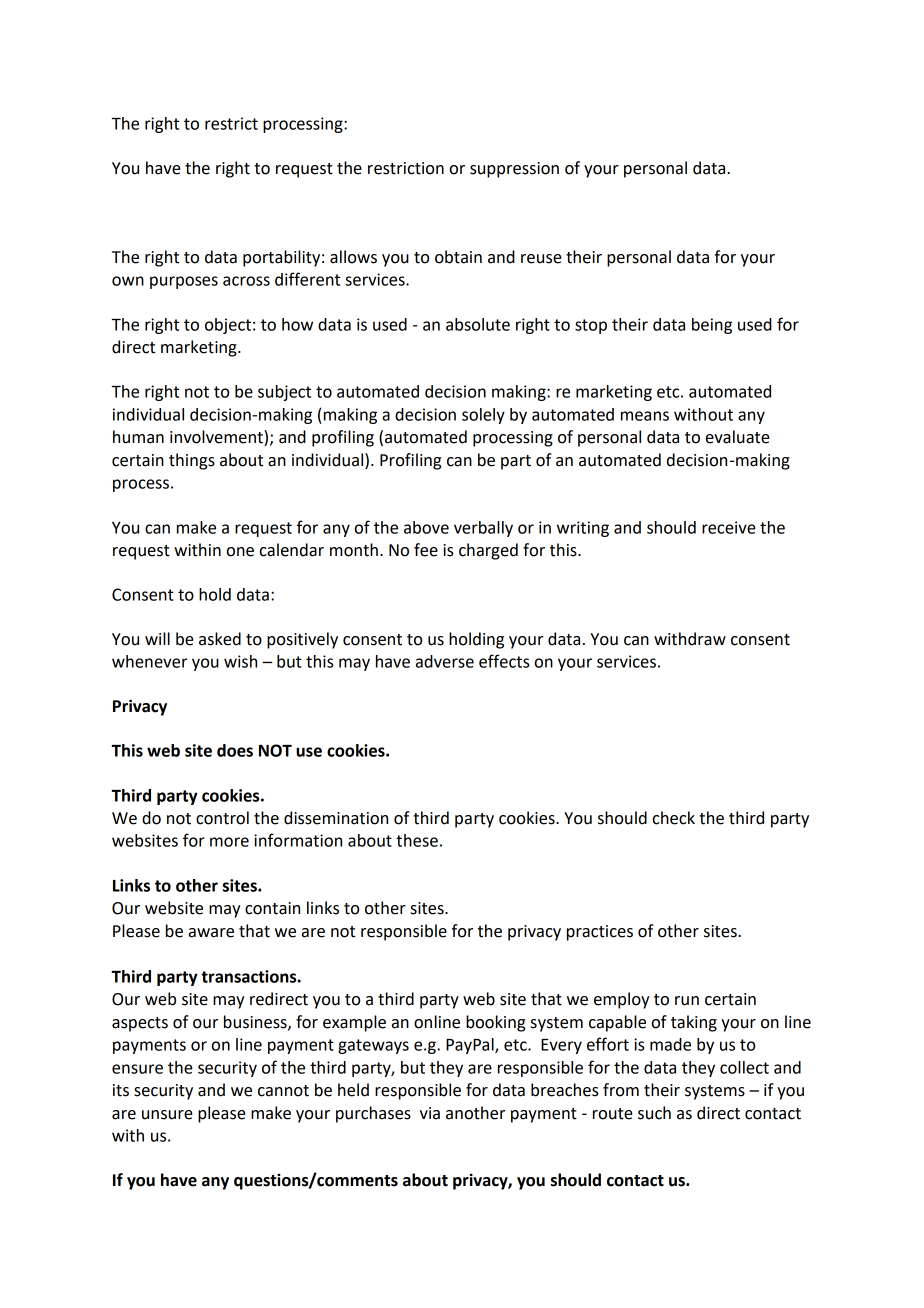  What do you see at coordinates (654, 1113) in the screenshot?
I see `such` at bounding box center [654, 1113].
